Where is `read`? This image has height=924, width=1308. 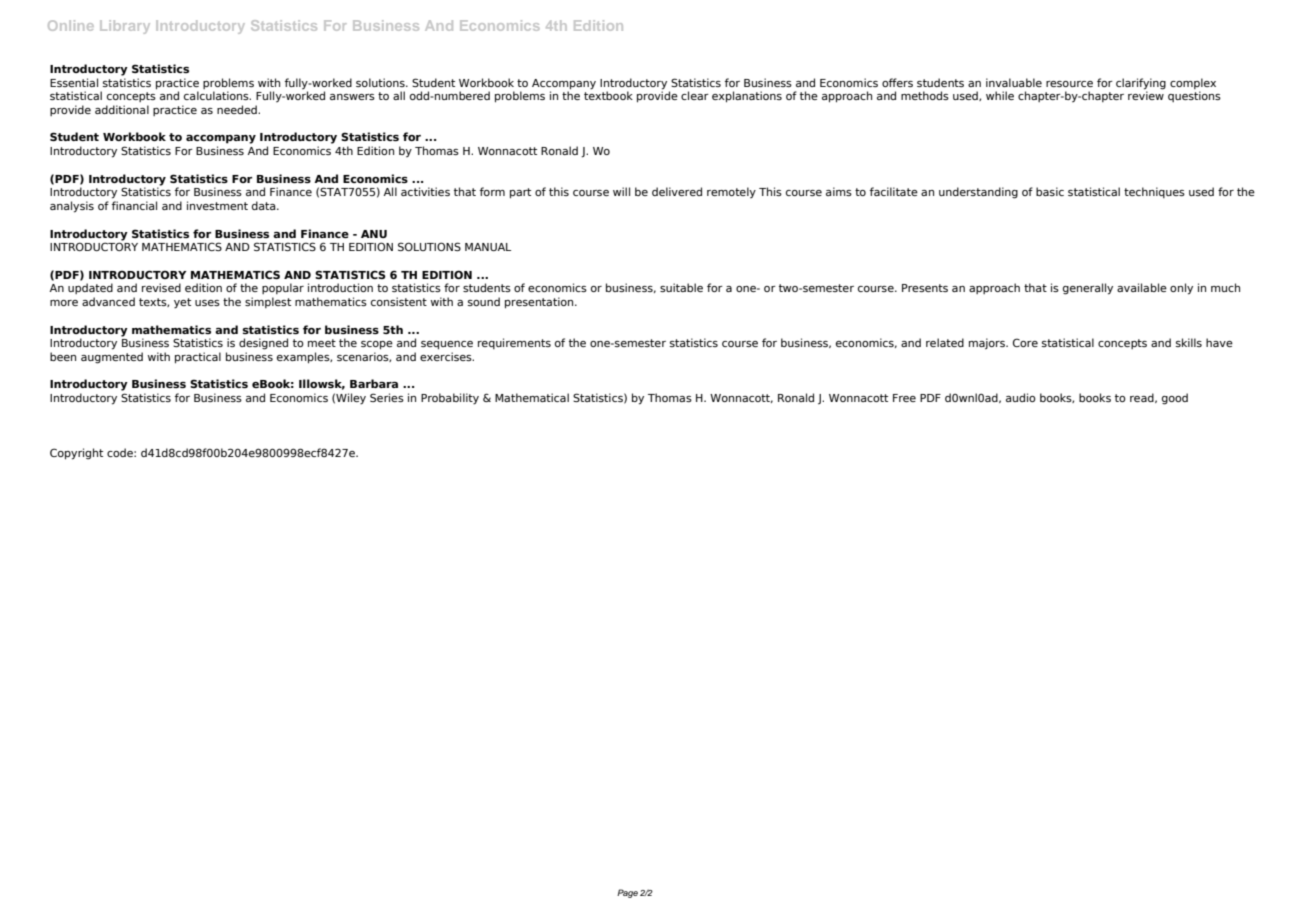 read is located at coordinates (1143, 398).
